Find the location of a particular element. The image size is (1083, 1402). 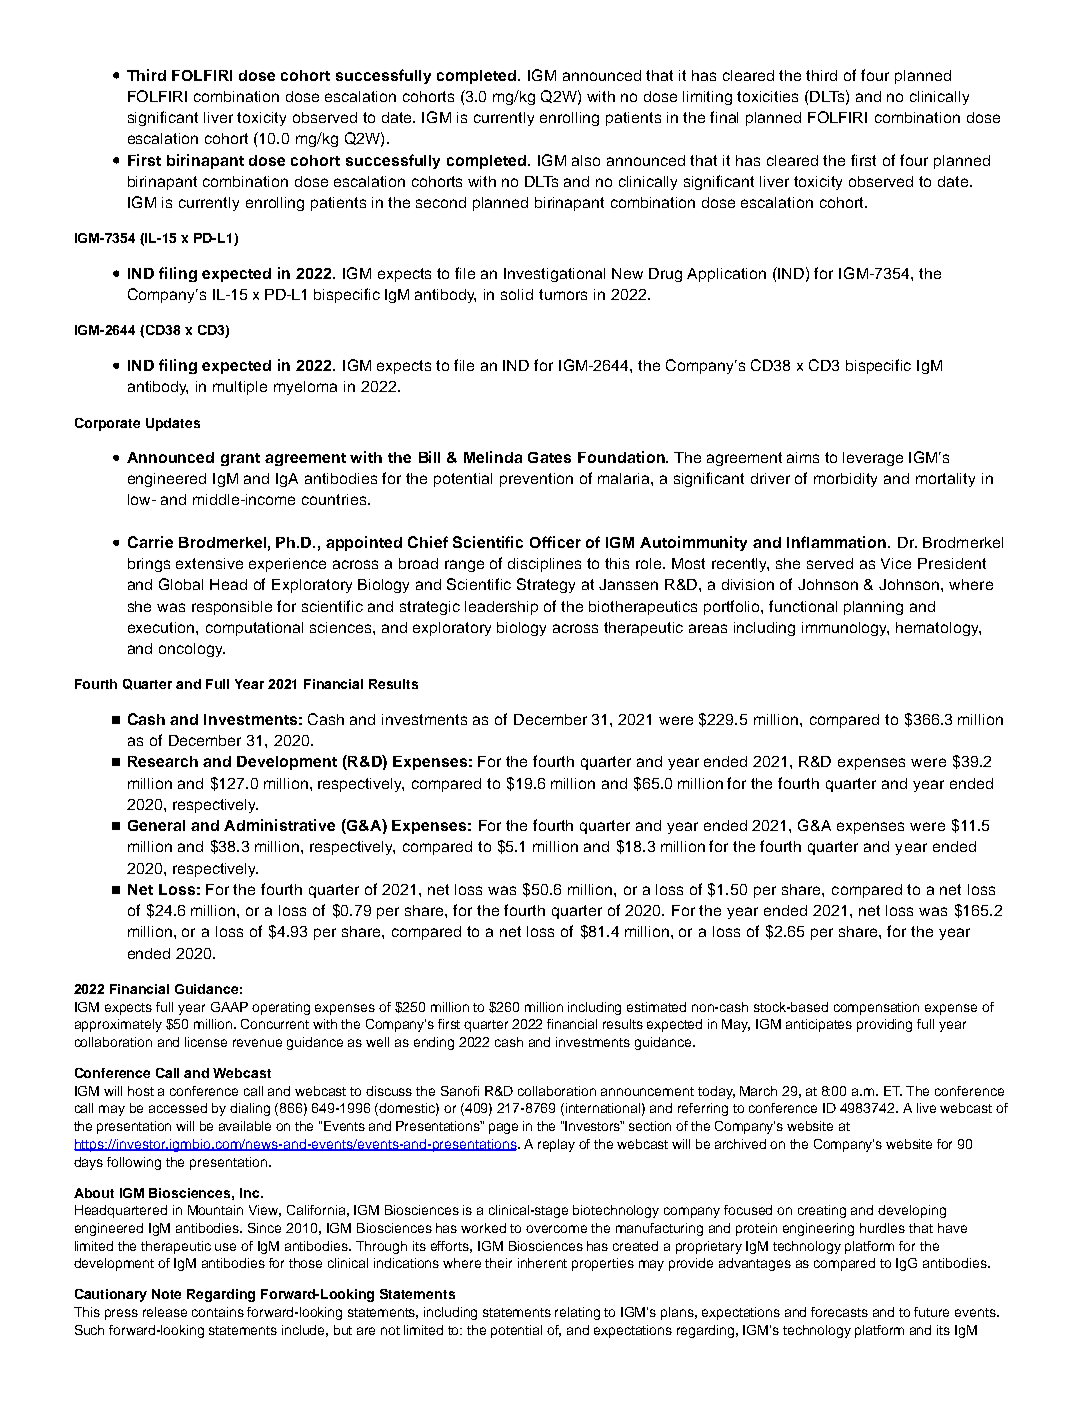

compensation is located at coordinates (876, 1008).
